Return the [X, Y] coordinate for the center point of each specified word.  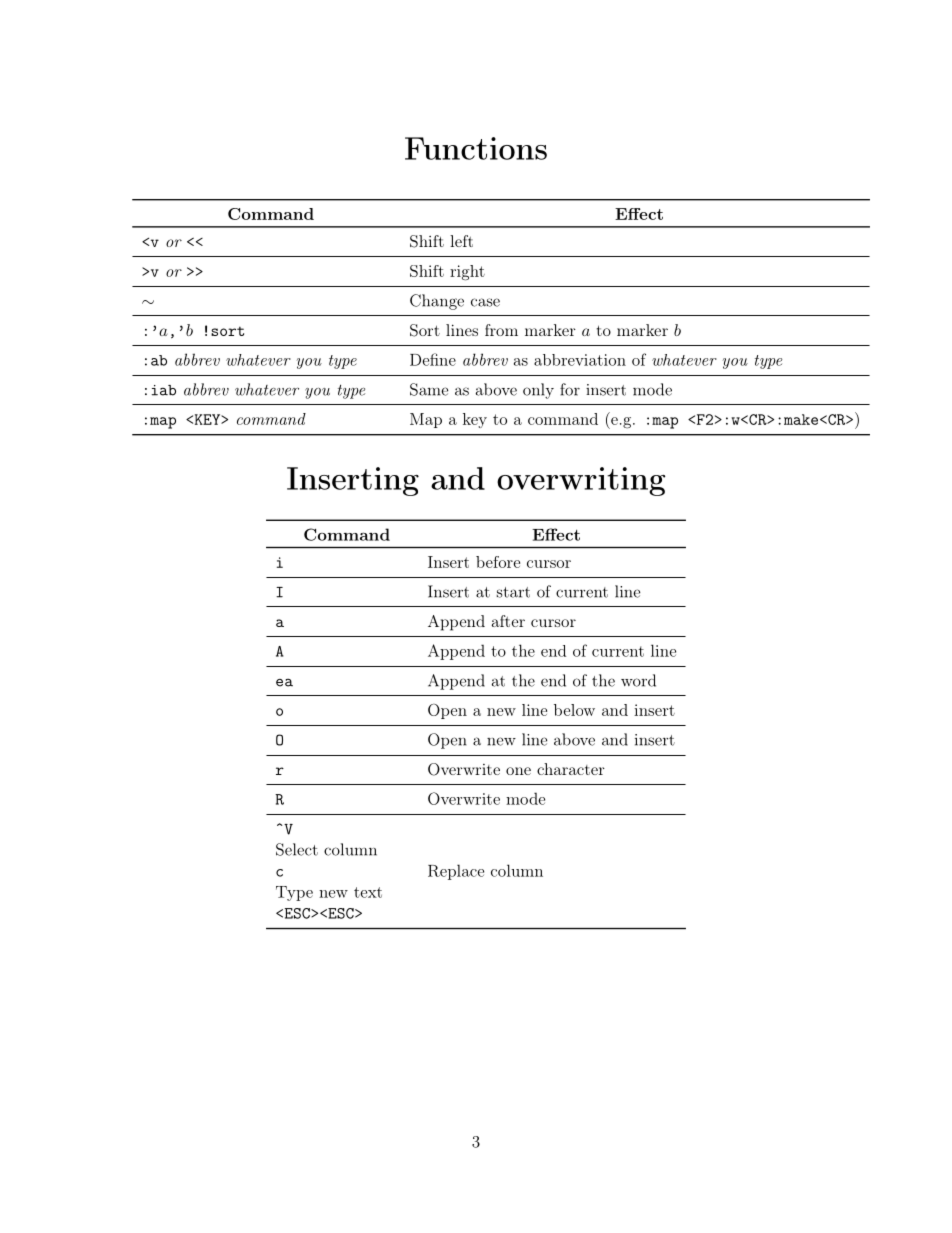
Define [433, 359]
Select [297, 849]
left [461, 241]
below [574, 710]
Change [437, 302]
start [513, 592]
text [368, 892]
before [498, 562]
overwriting [581, 481]
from [501, 330]
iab [163, 390]
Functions [476, 148]
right [467, 273]
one [518, 771]
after [508, 621]
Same [429, 389]
